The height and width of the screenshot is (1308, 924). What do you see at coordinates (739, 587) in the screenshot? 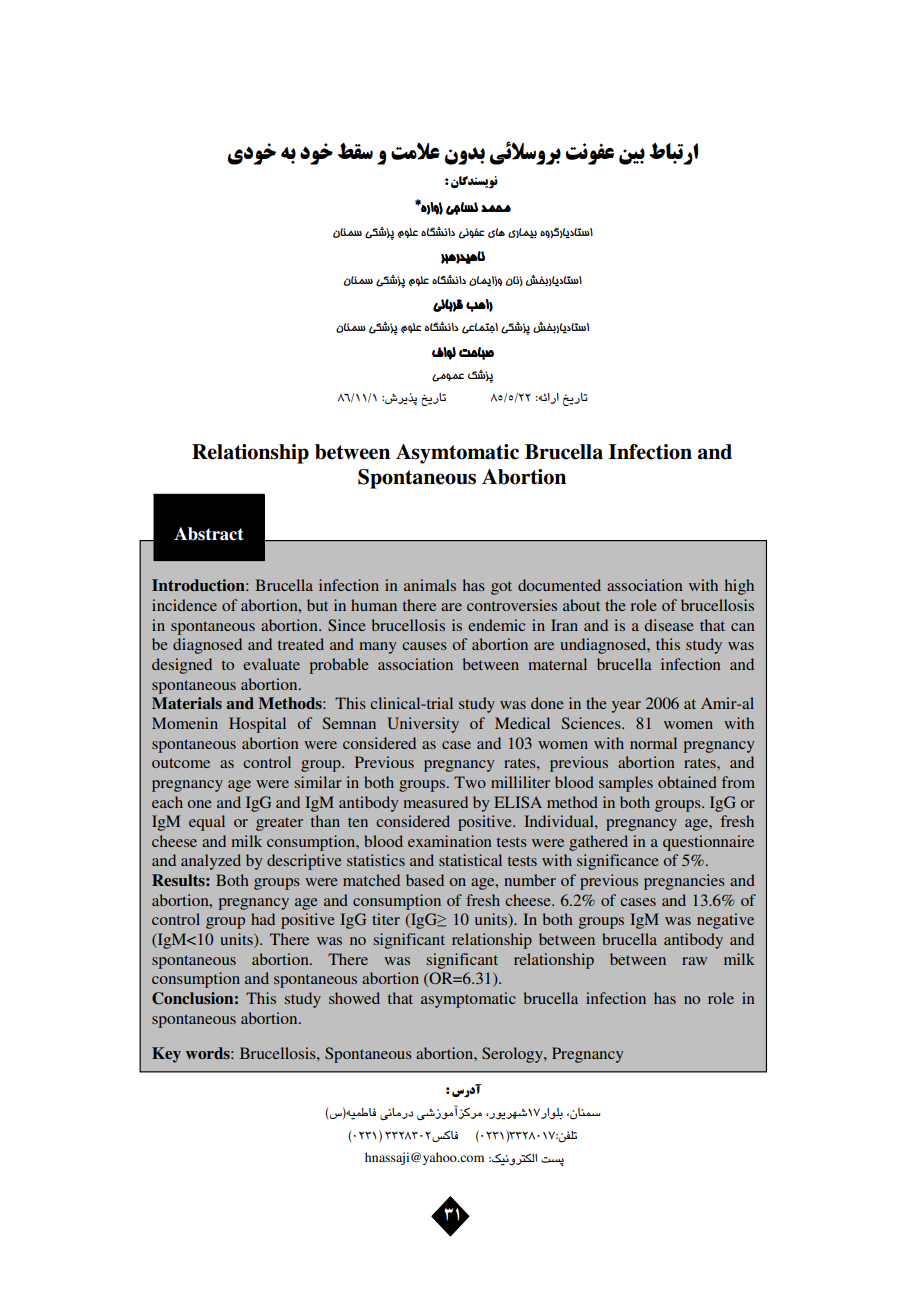
I see `high` at bounding box center [739, 587].
